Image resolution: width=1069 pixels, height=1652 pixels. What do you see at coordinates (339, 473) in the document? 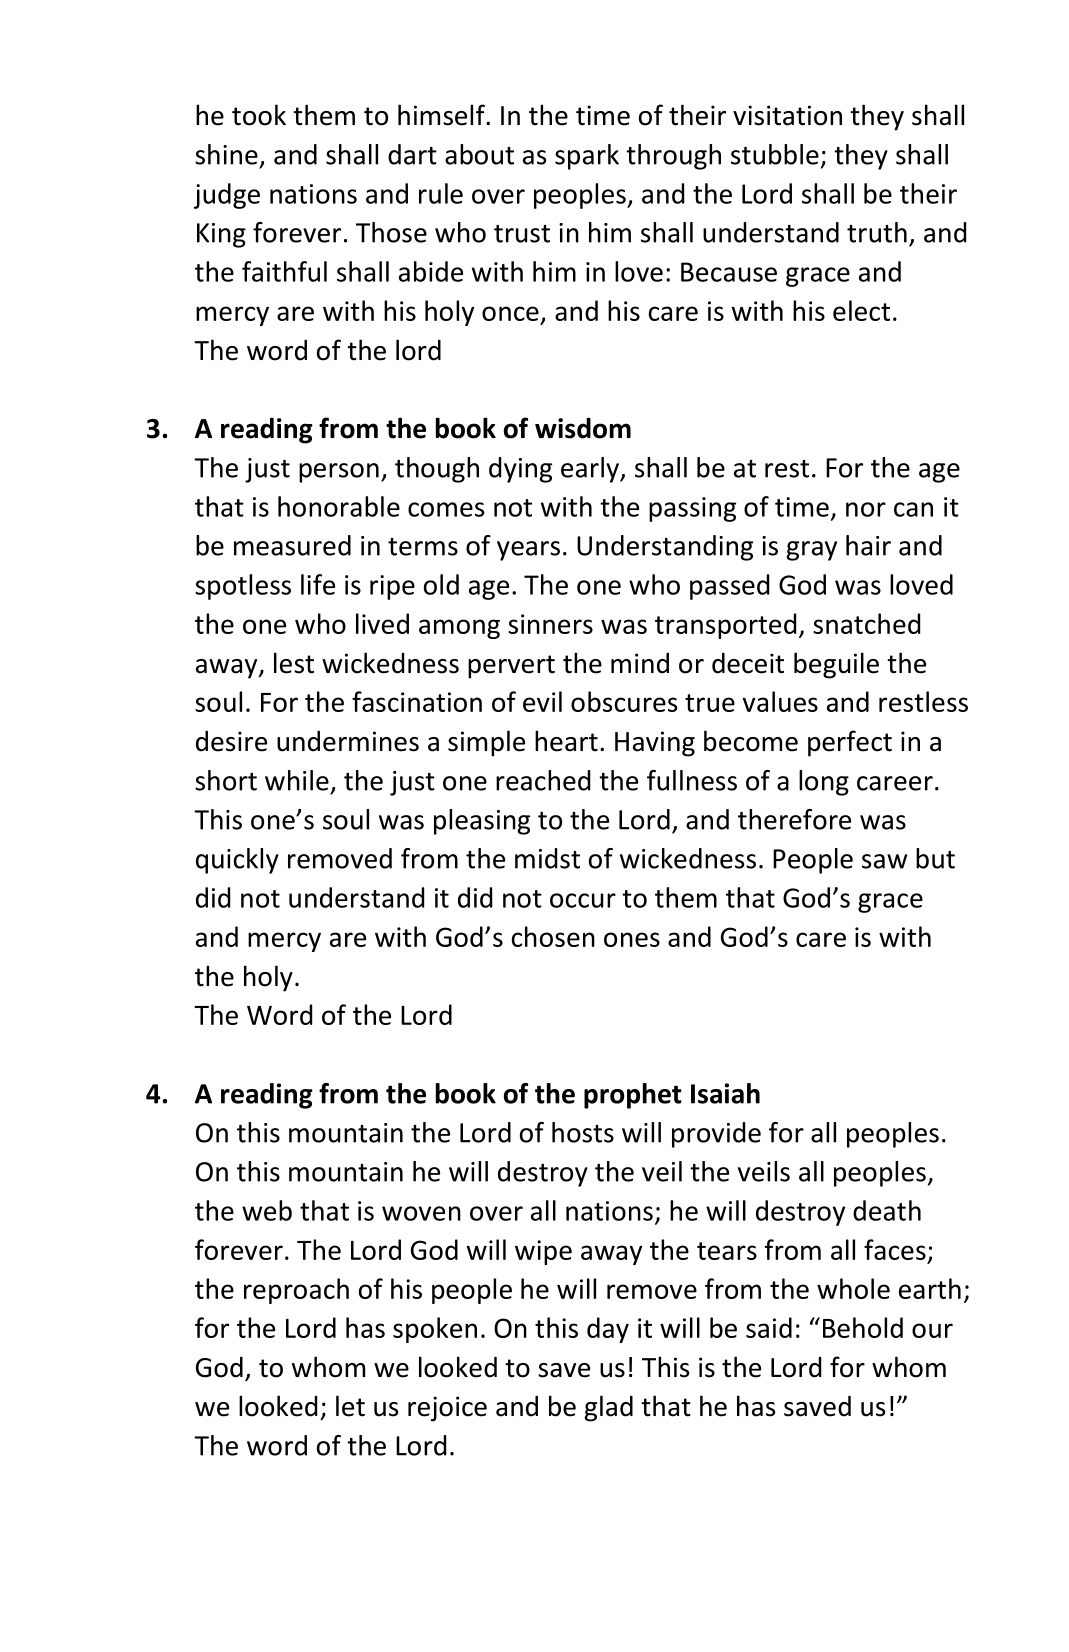
I see `person` at bounding box center [339, 473].
